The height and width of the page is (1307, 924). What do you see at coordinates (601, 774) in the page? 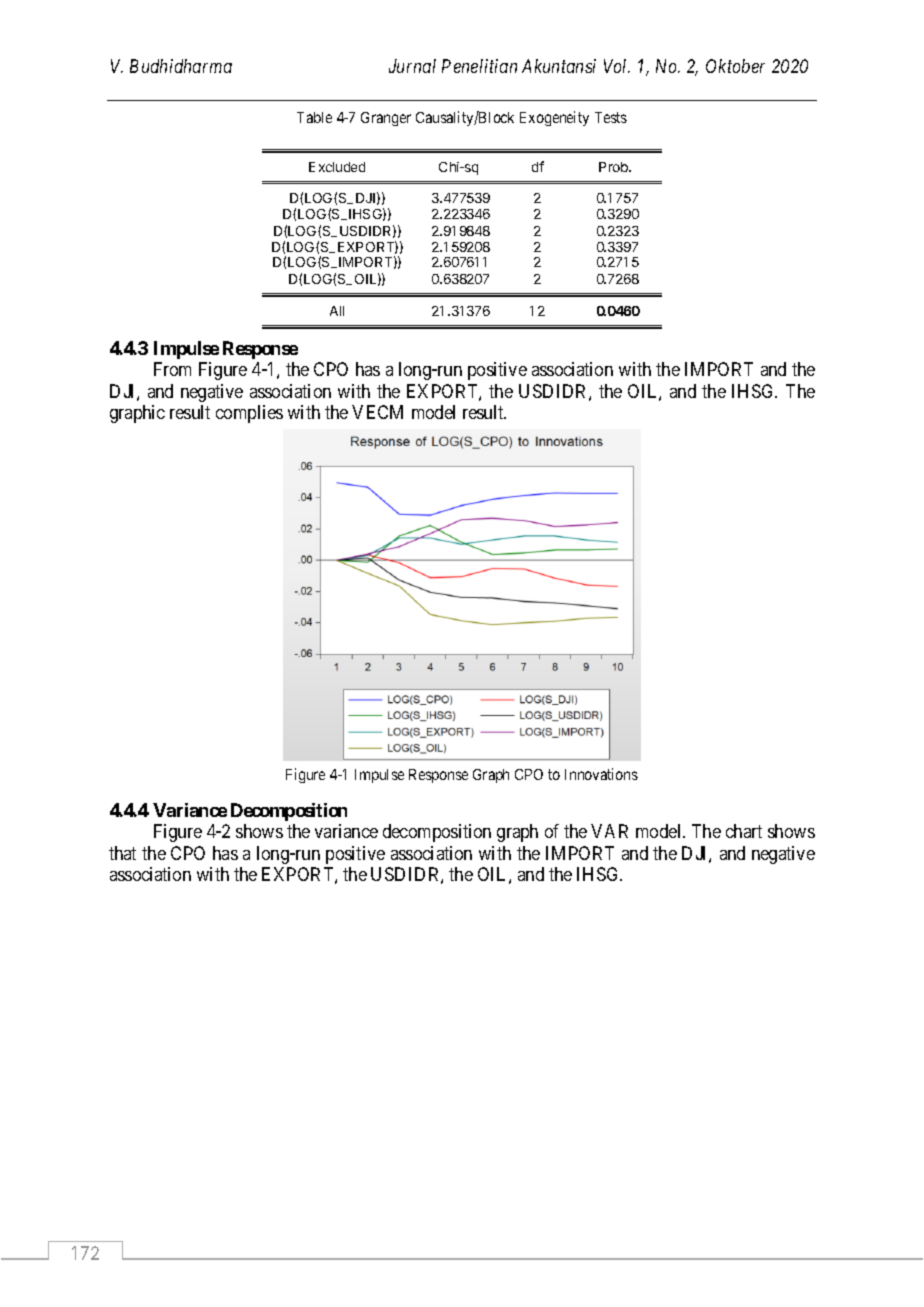
I see `Innovations` at bounding box center [601, 774].
